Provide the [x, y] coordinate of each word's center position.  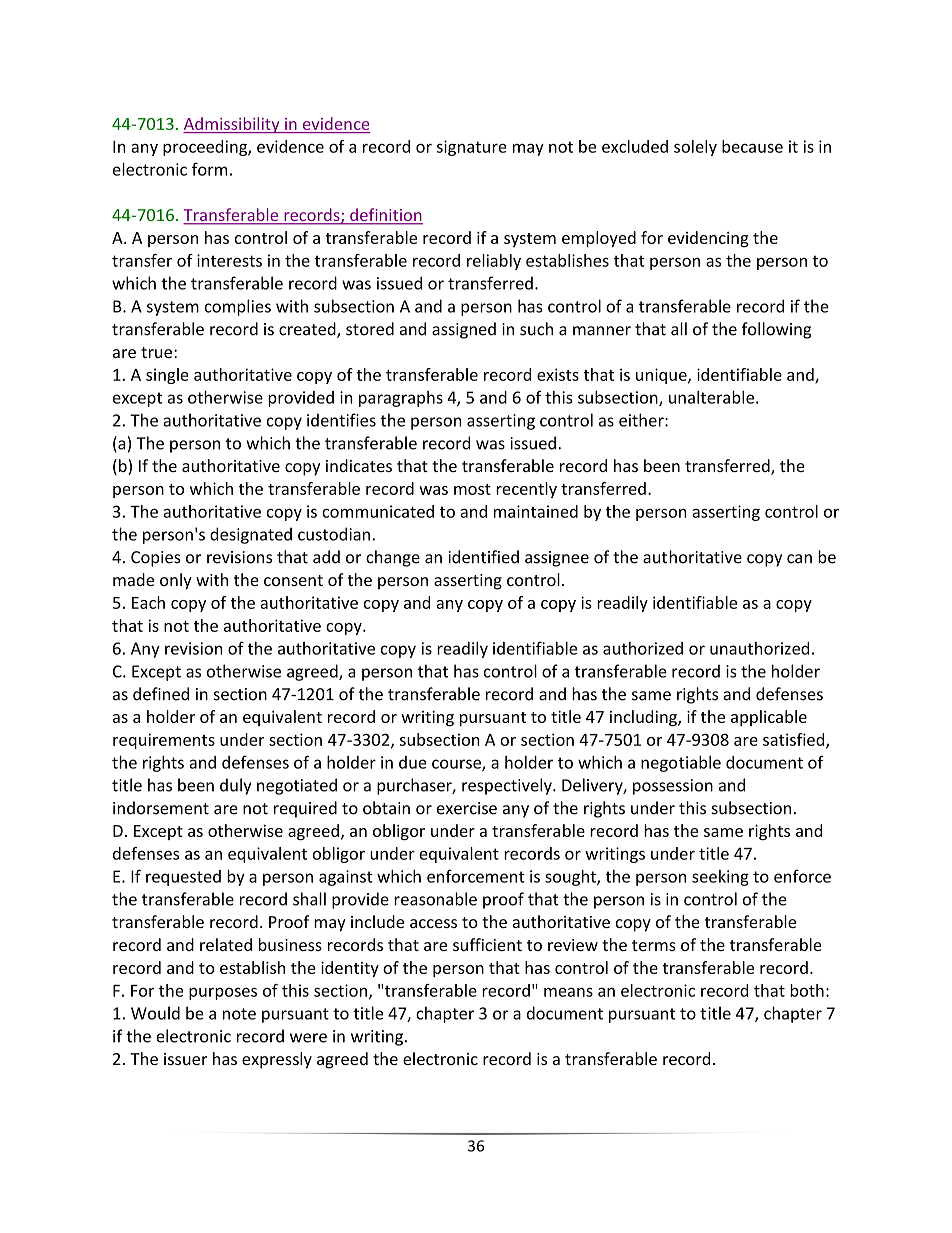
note [239, 1014]
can [799, 559]
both [807, 990]
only [176, 581]
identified [484, 557]
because [752, 146]
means [568, 992]
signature [472, 148]
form [209, 169]
